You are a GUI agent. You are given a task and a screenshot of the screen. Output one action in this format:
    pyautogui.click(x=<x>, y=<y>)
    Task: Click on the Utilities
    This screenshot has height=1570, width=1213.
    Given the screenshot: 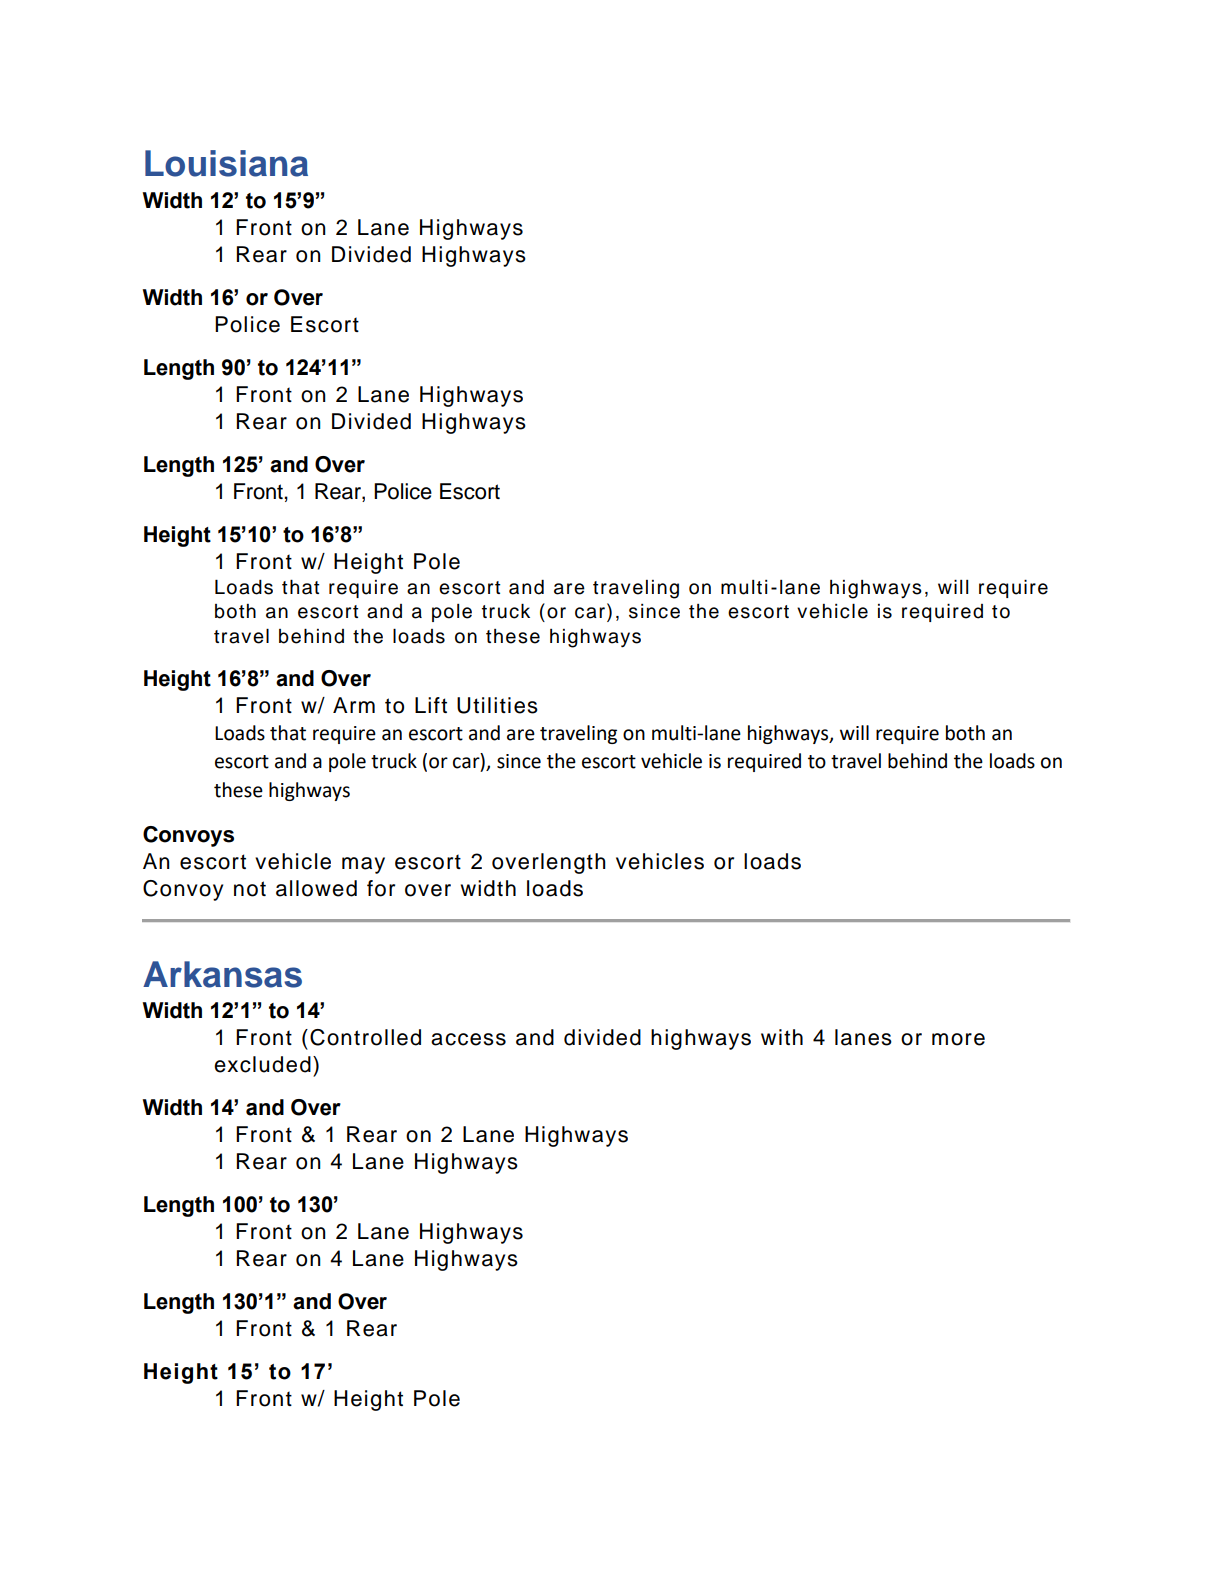 What is the action you would take?
    pyautogui.click(x=497, y=705)
